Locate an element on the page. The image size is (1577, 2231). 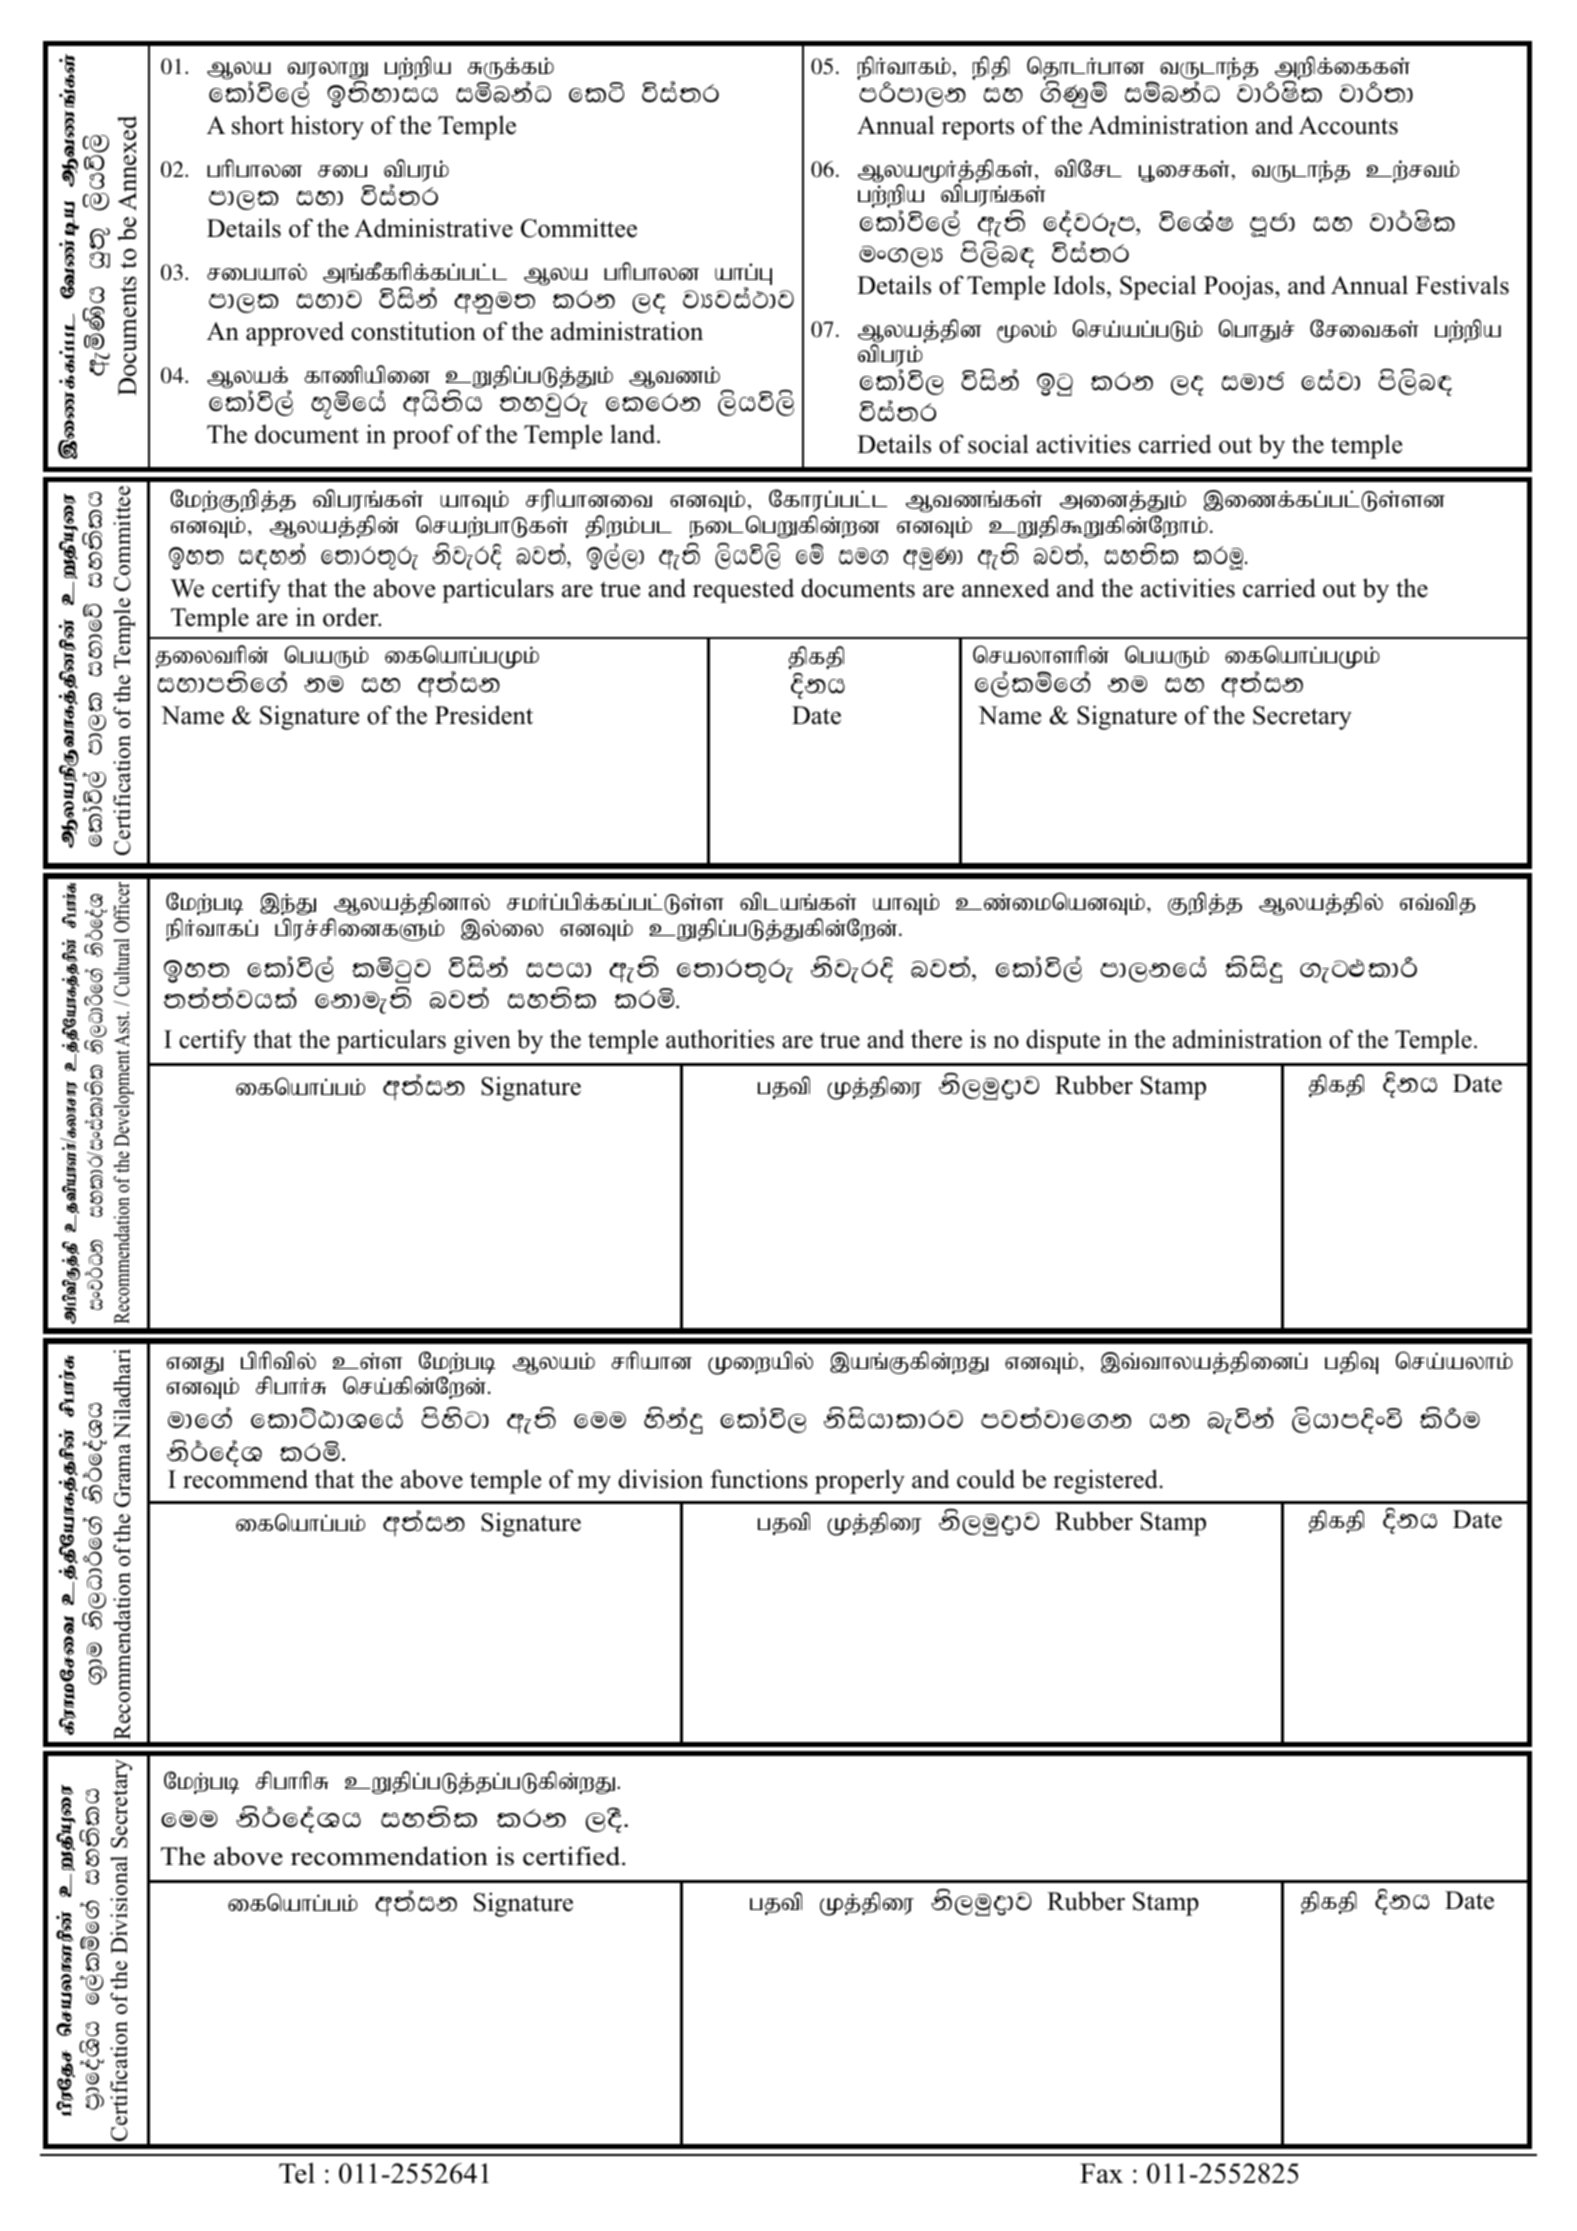
dispute is located at coordinates (1063, 1041).
